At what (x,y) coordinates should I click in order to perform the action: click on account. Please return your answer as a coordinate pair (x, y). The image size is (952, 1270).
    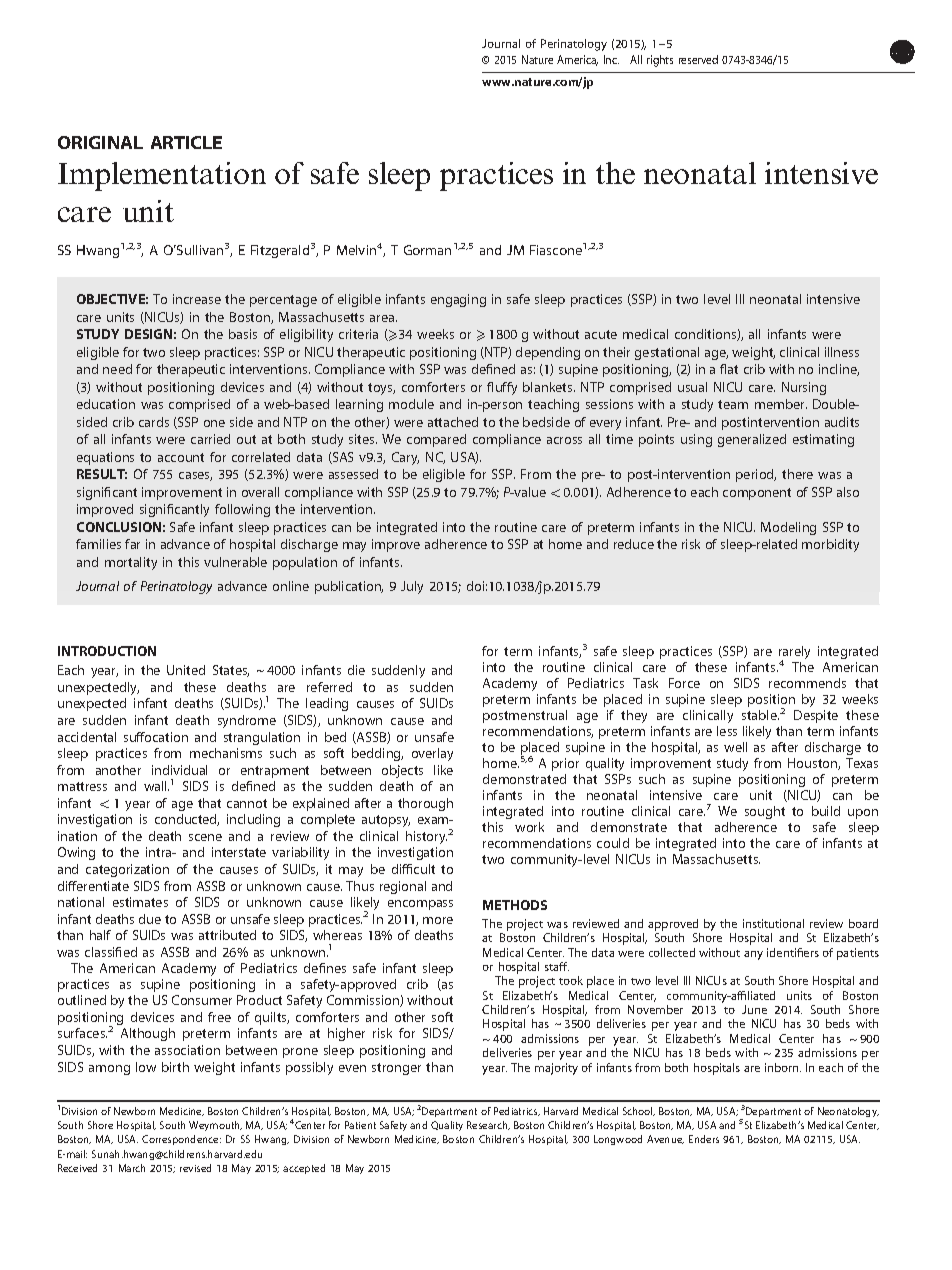
    Looking at the image, I should click on (181, 457).
